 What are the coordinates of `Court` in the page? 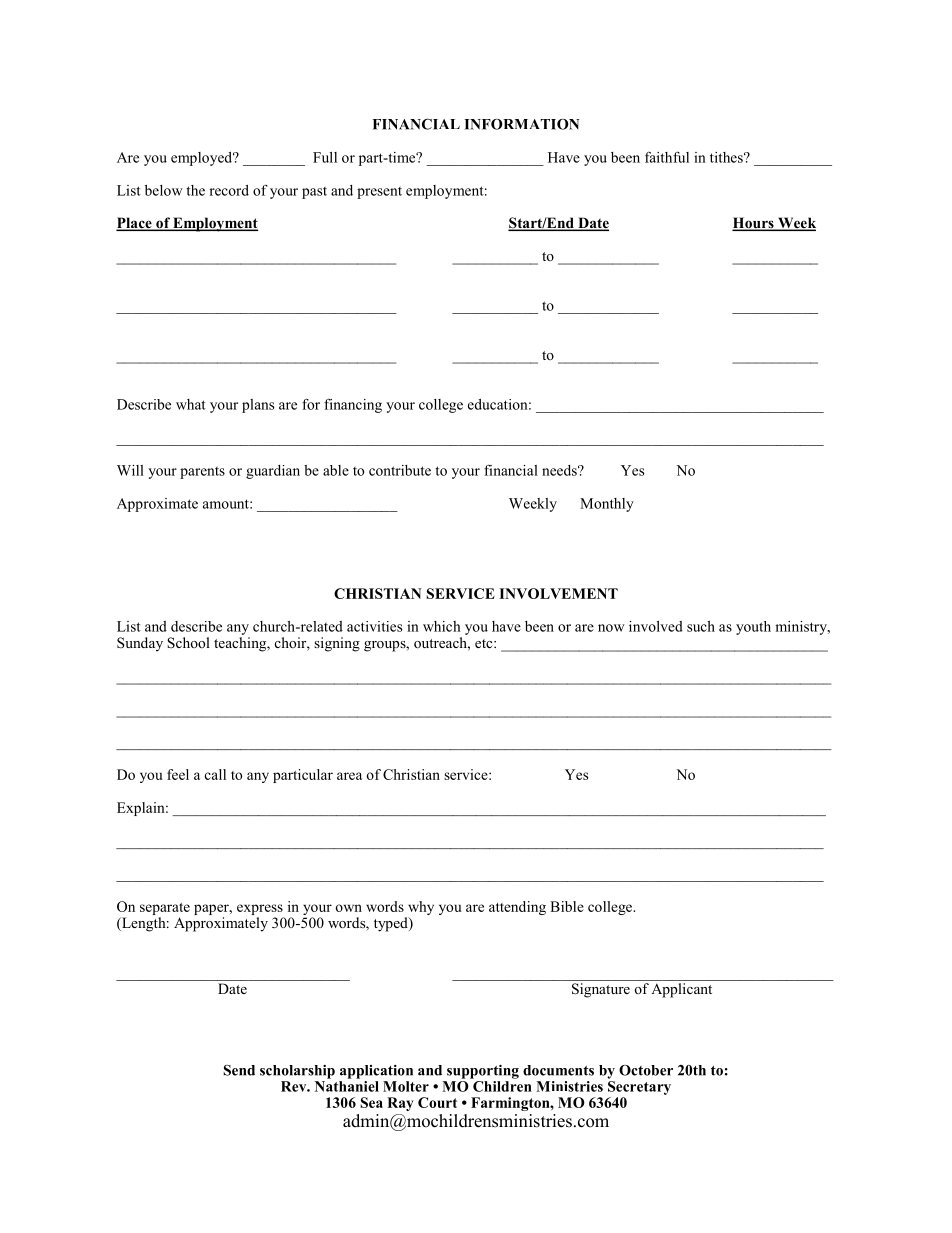 It's located at (437, 1102).
